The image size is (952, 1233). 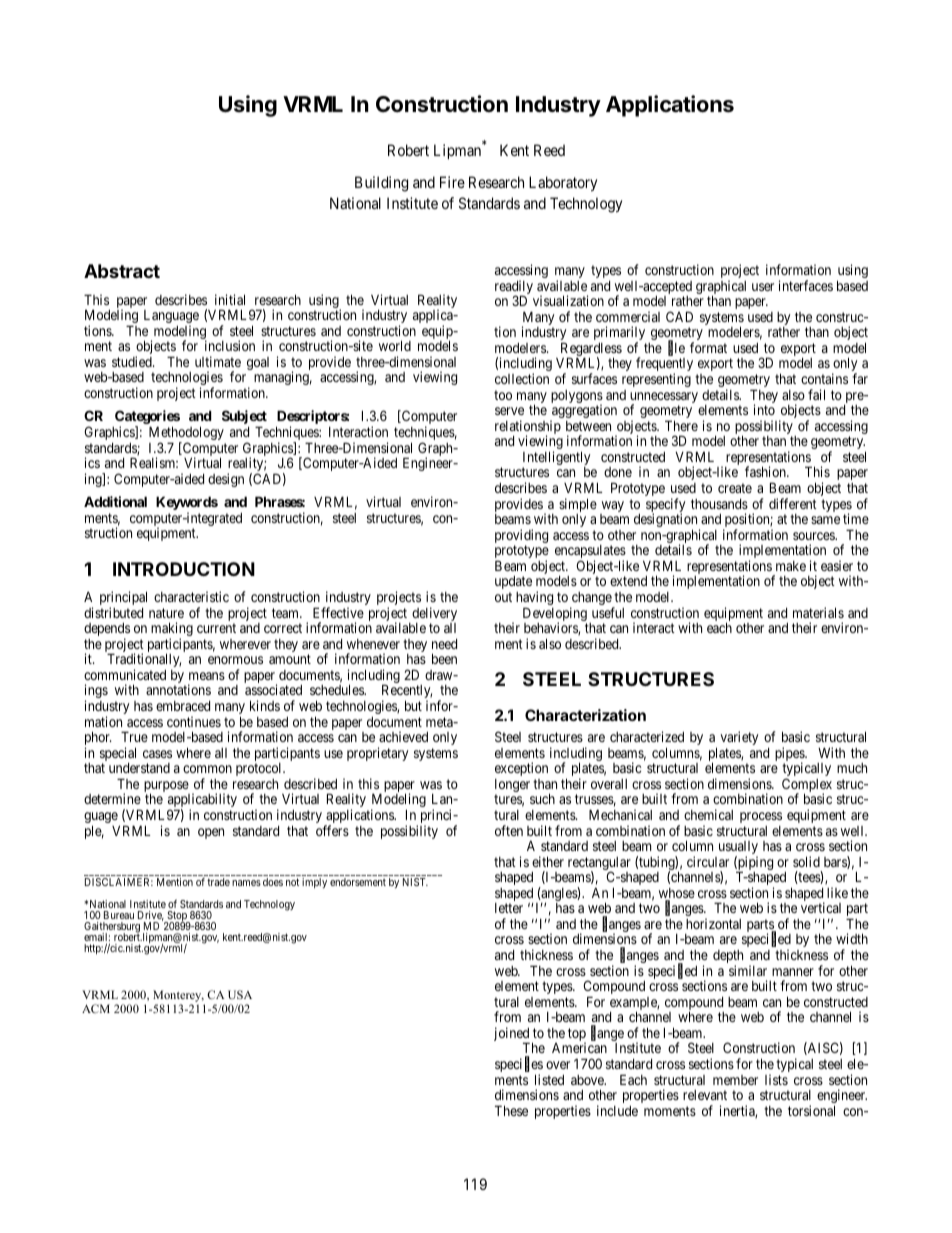 I want to click on purpose, so click(x=167, y=788).
